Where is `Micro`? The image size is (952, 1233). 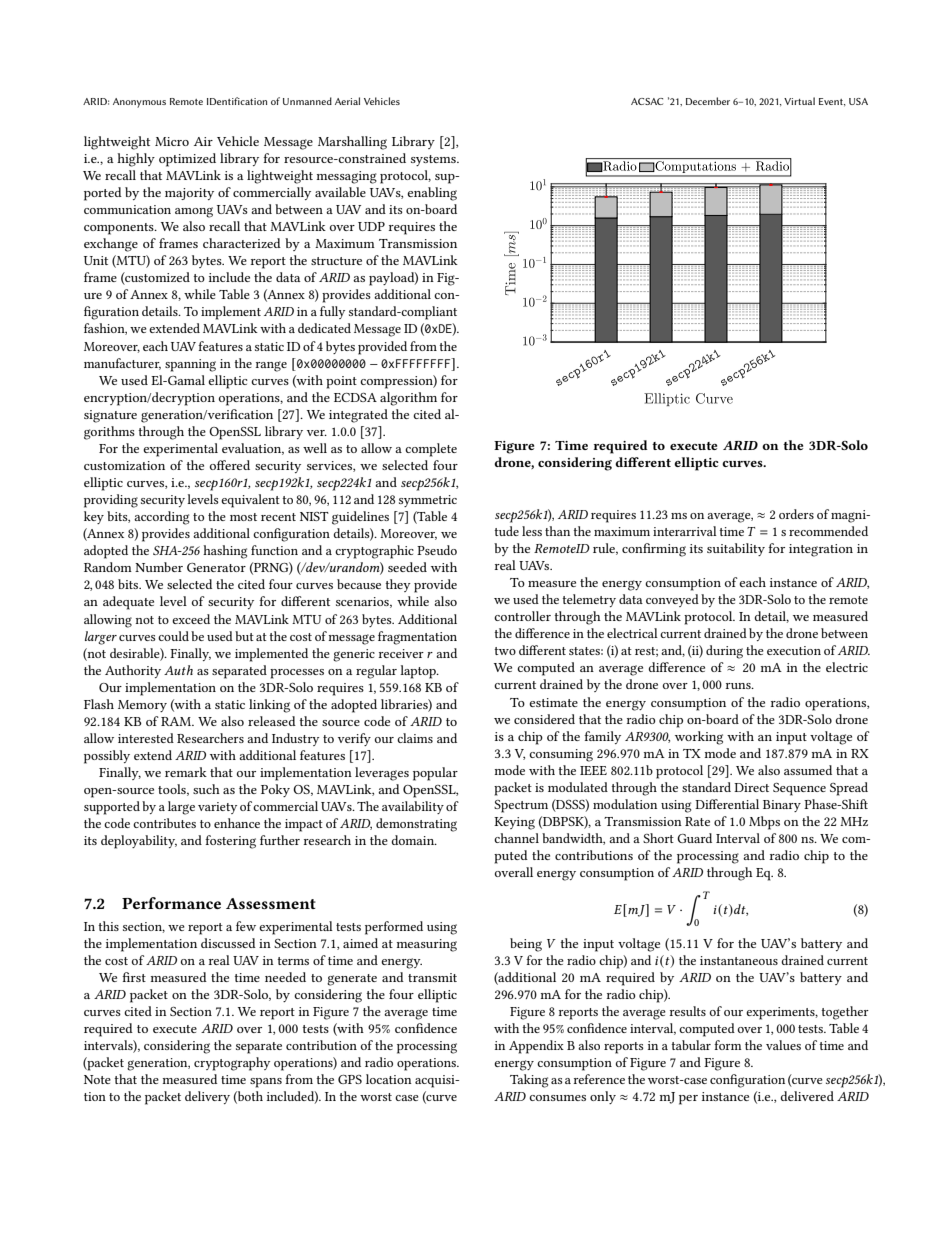
Micro is located at coordinates (172, 141).
